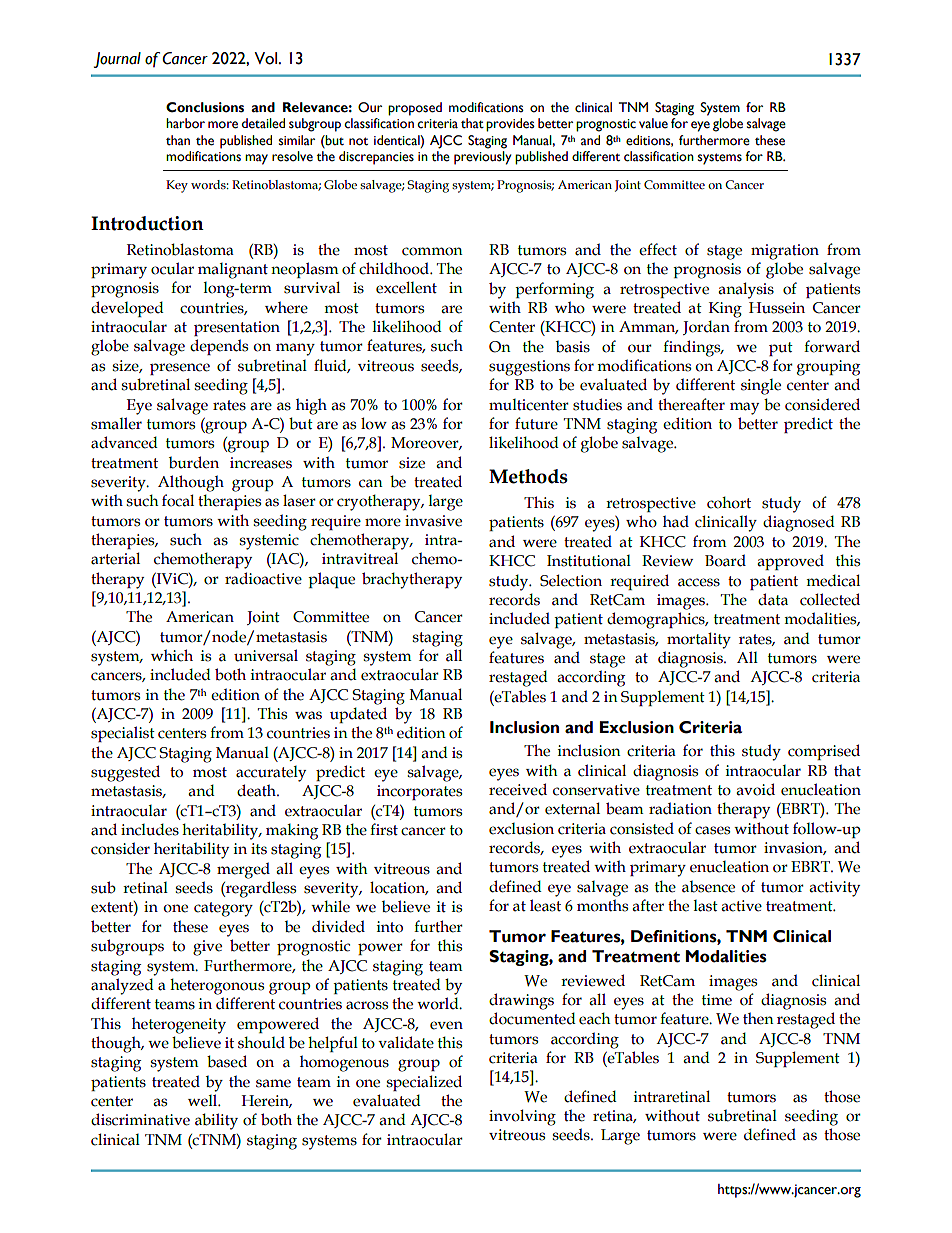  I want to click on value, so click(653, 123).
